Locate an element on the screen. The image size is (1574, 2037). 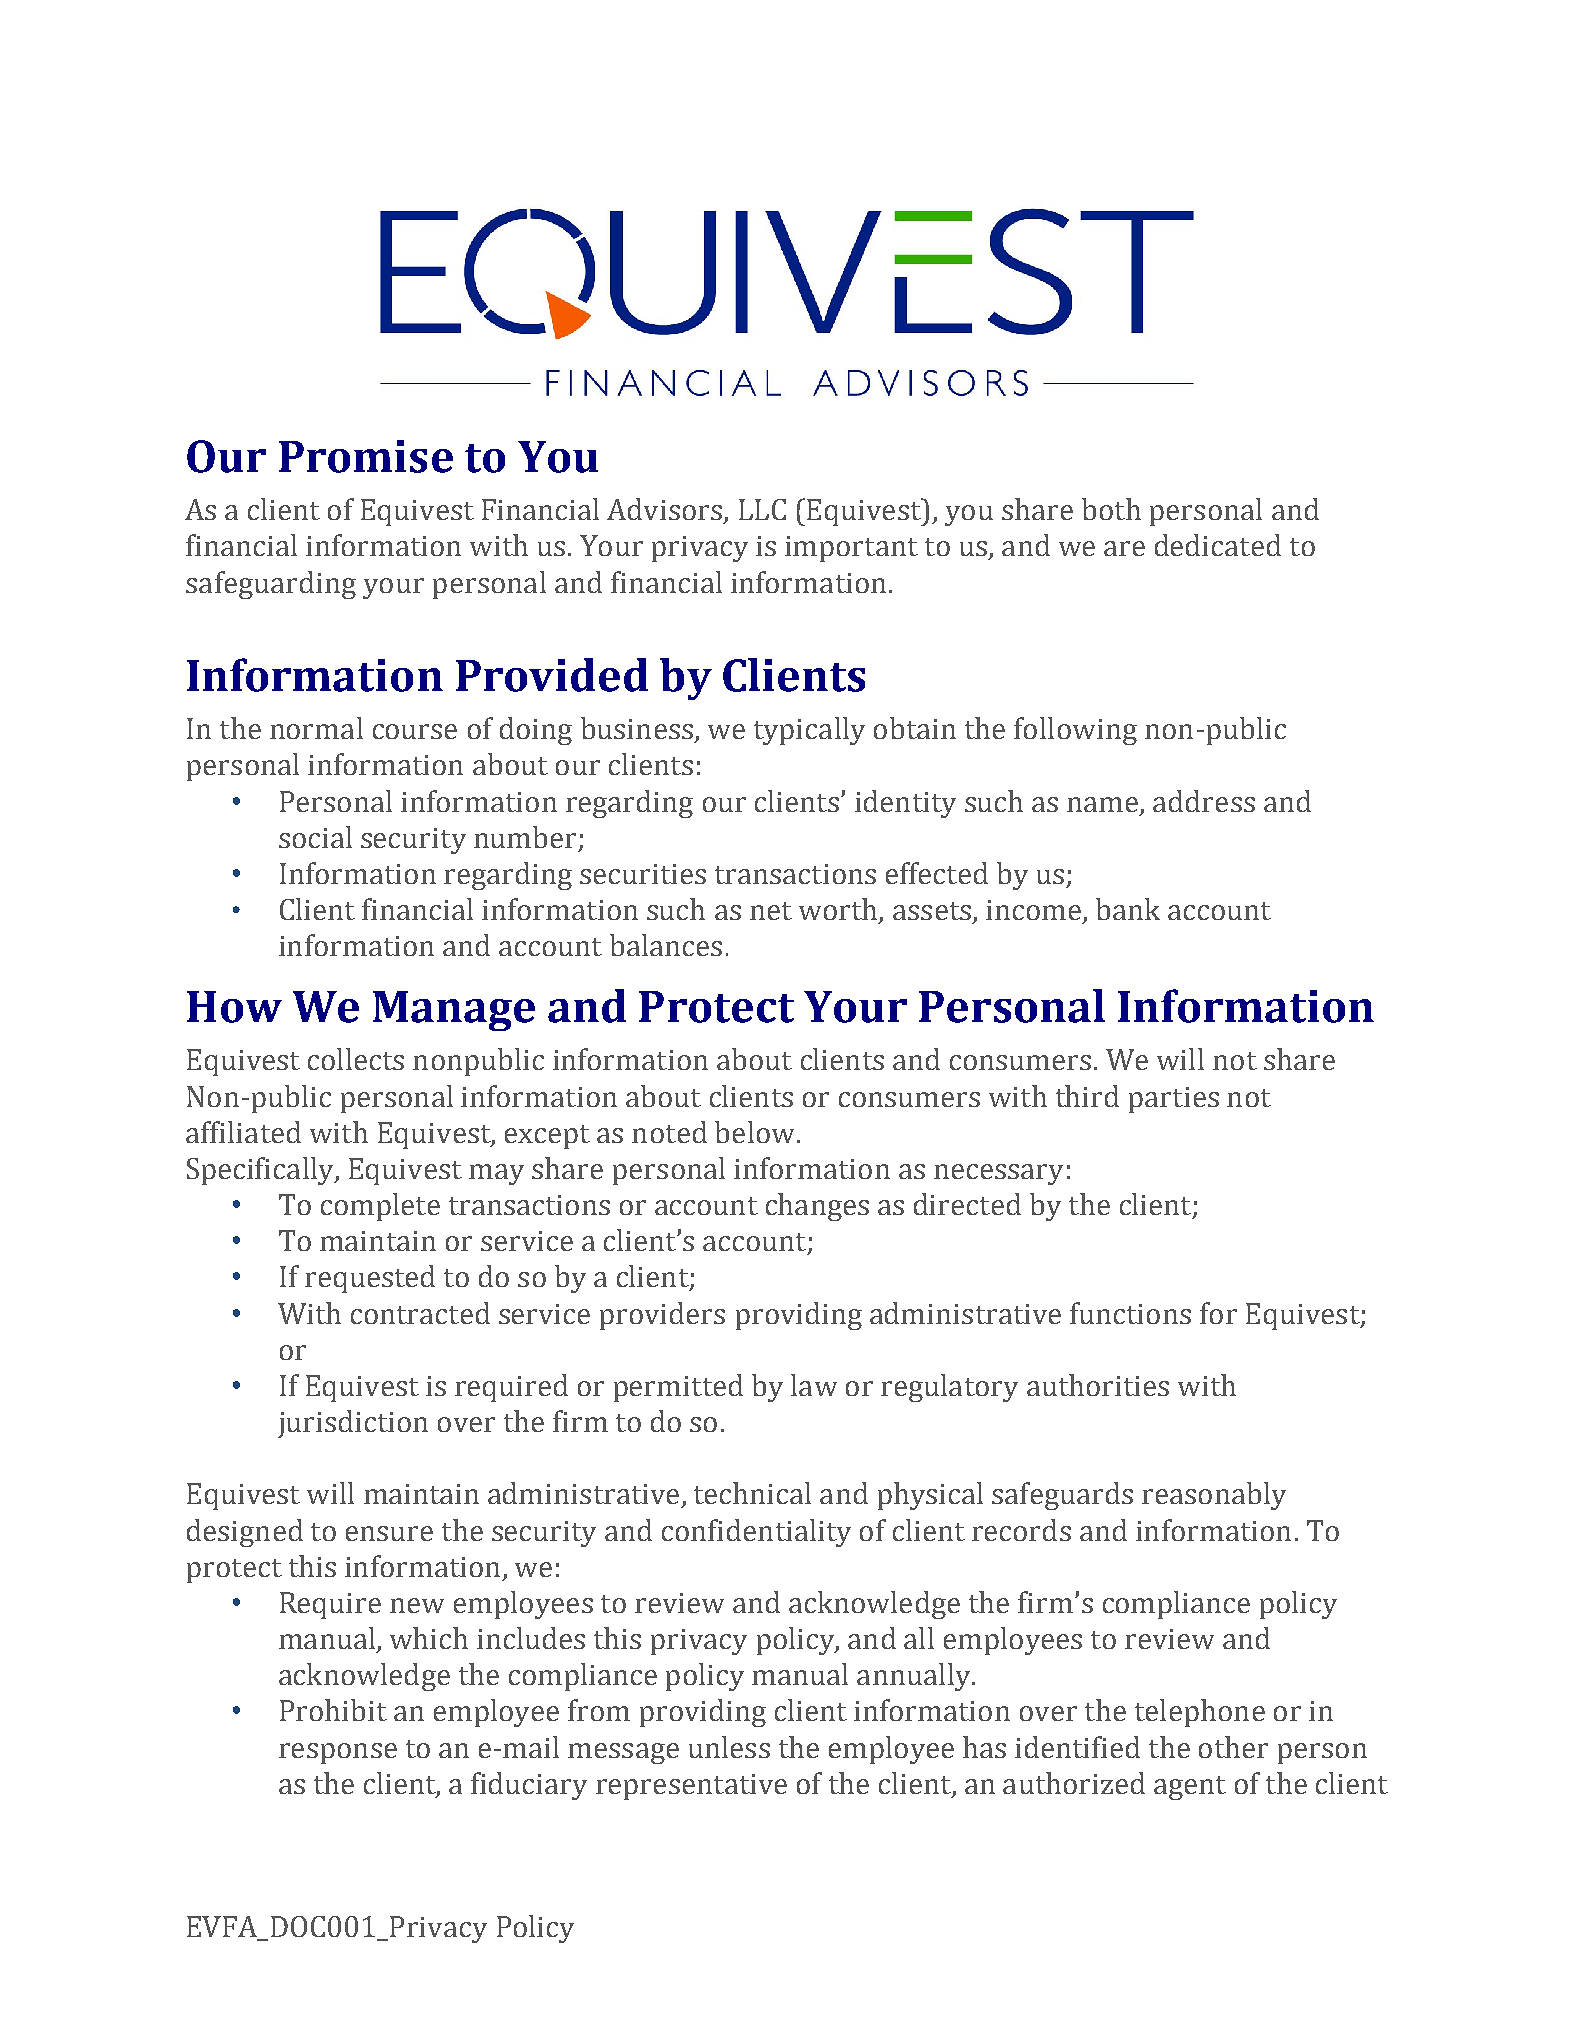
third is located at coordinates (1087, 1096).
